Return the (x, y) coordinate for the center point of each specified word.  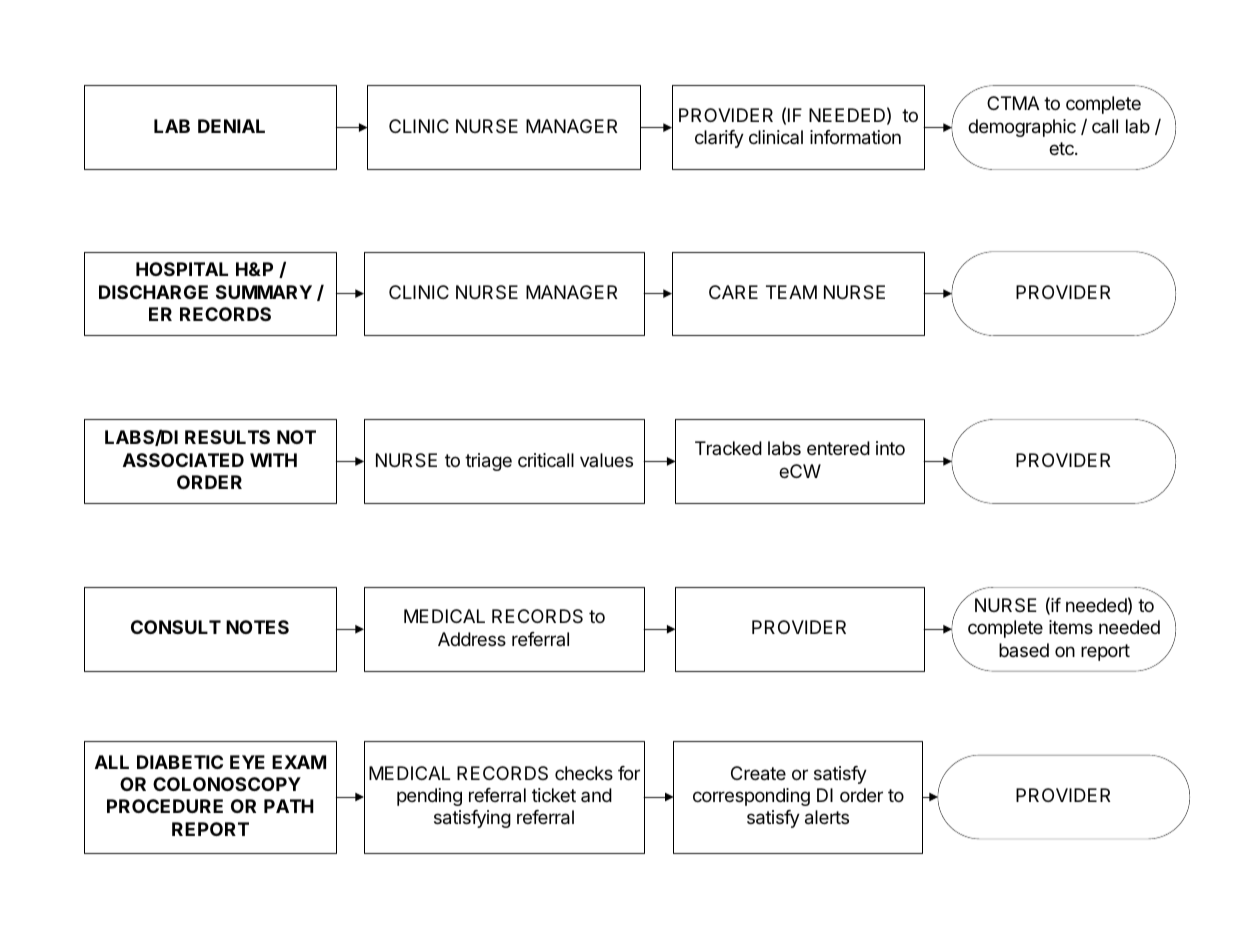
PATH (289, 806)
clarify (719, 139)
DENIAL (231, 126)
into (890, 448)
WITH (273, 460)
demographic (1022, 128)
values (606, 460)
